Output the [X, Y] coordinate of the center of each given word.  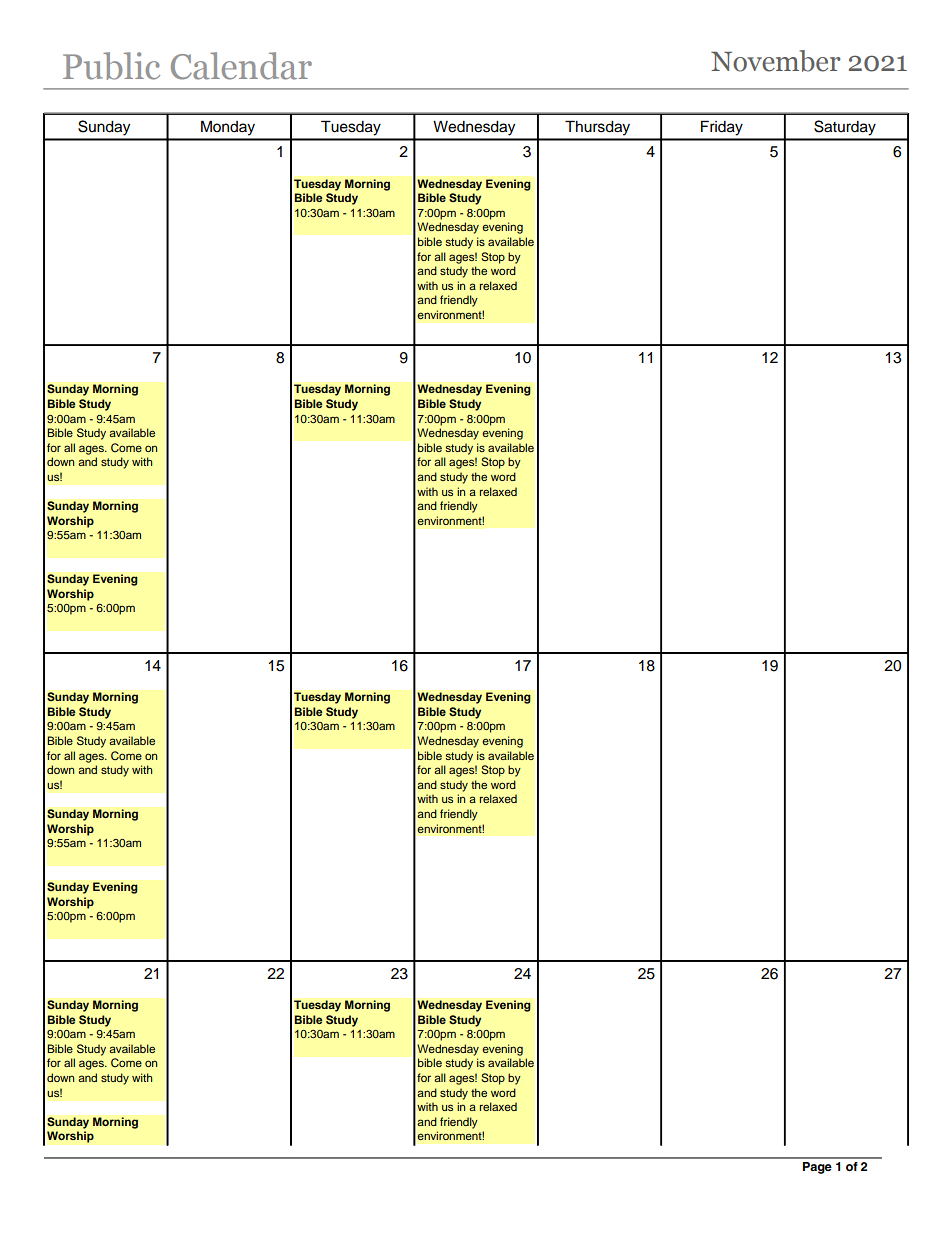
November [776, 61]
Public [111, 66]
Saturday [845, 128]
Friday [722, 128]
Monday [228, 128]
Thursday [597, 128]
